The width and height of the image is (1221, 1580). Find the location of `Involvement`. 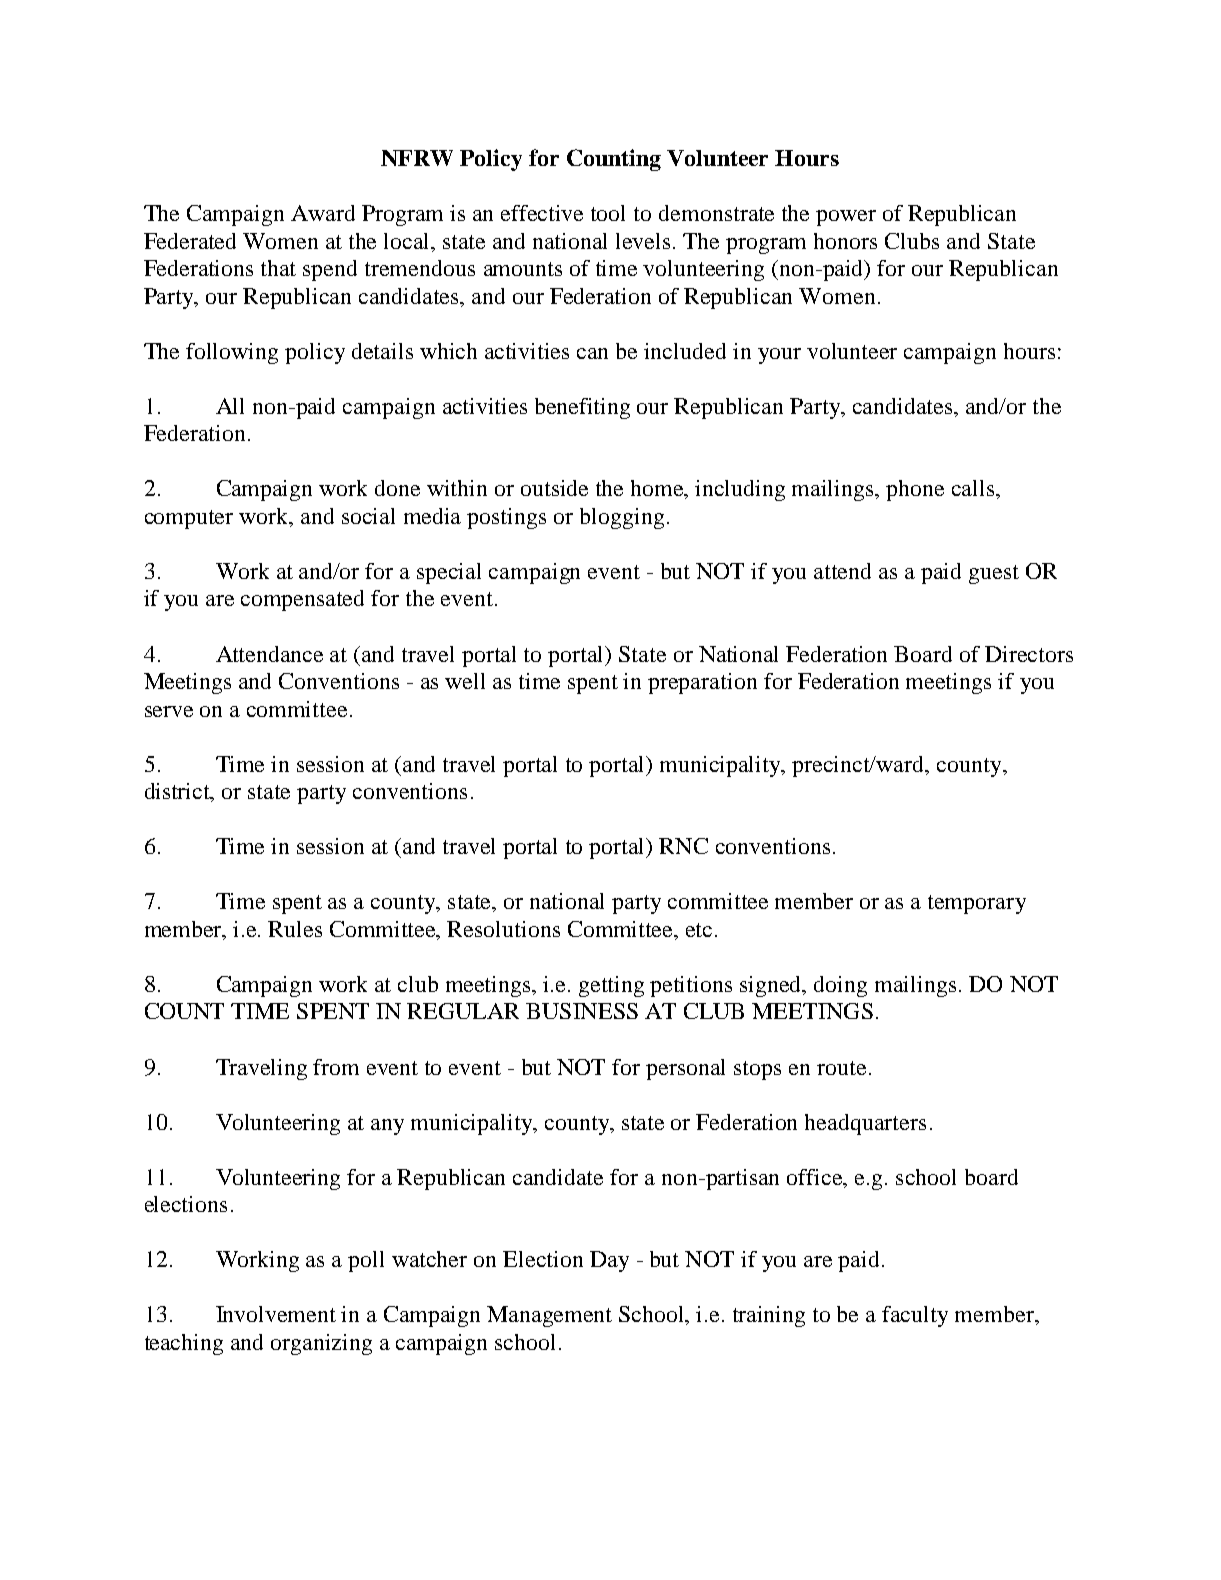

Involvement is located at coordinates (276, 1314).
